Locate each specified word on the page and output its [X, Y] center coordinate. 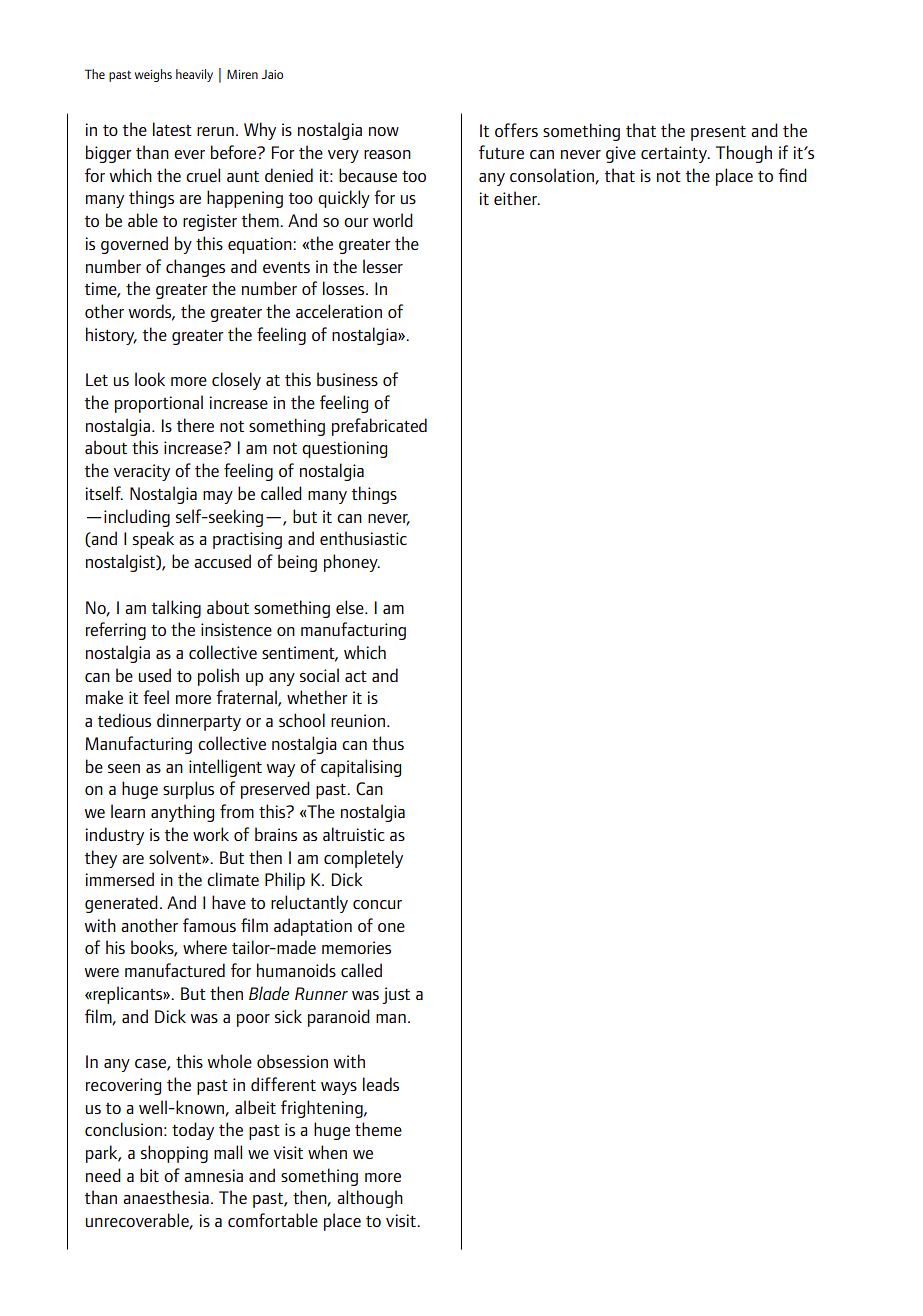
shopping [174, 1154]
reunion [358, 720]
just [396, 995]
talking [176, 609]
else [351, 607]
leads [381, 1084]
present [718, 133]
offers [516, 130]
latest [172, 129]
